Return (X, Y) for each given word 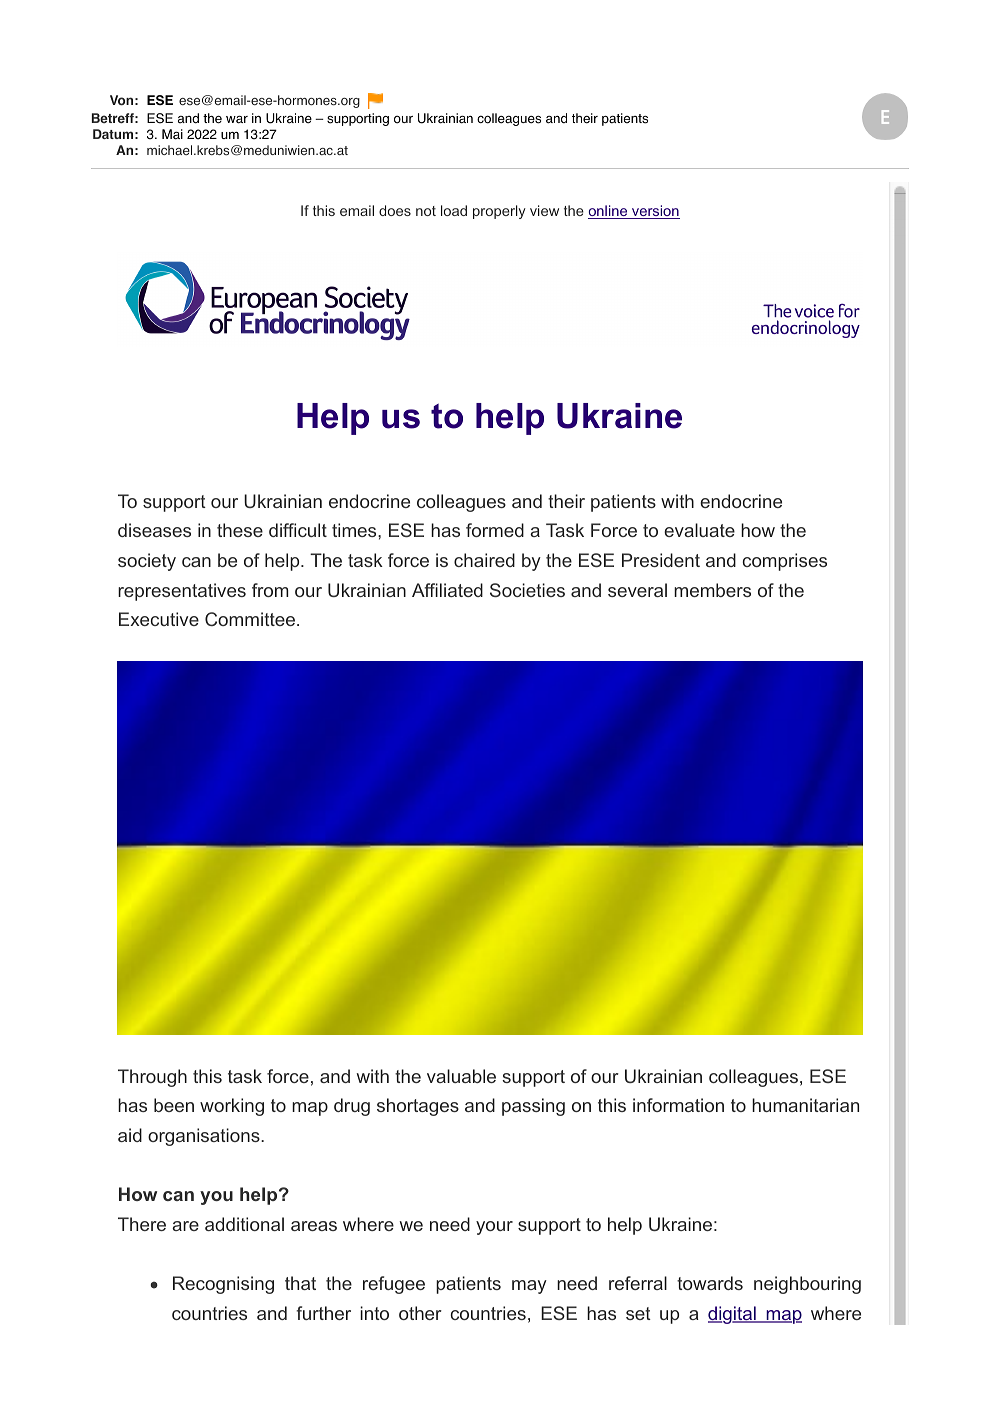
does (395, 210)
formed (495, 530)
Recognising (223, 1285)
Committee (250, 619)
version (655, 212)
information (678, 1105)
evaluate (699, 530)
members (712, 590)
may (529, 1287)
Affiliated (447, 590)
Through (152, 1078)
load (454, 210)
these (240, 530)
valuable (461, 1076)
